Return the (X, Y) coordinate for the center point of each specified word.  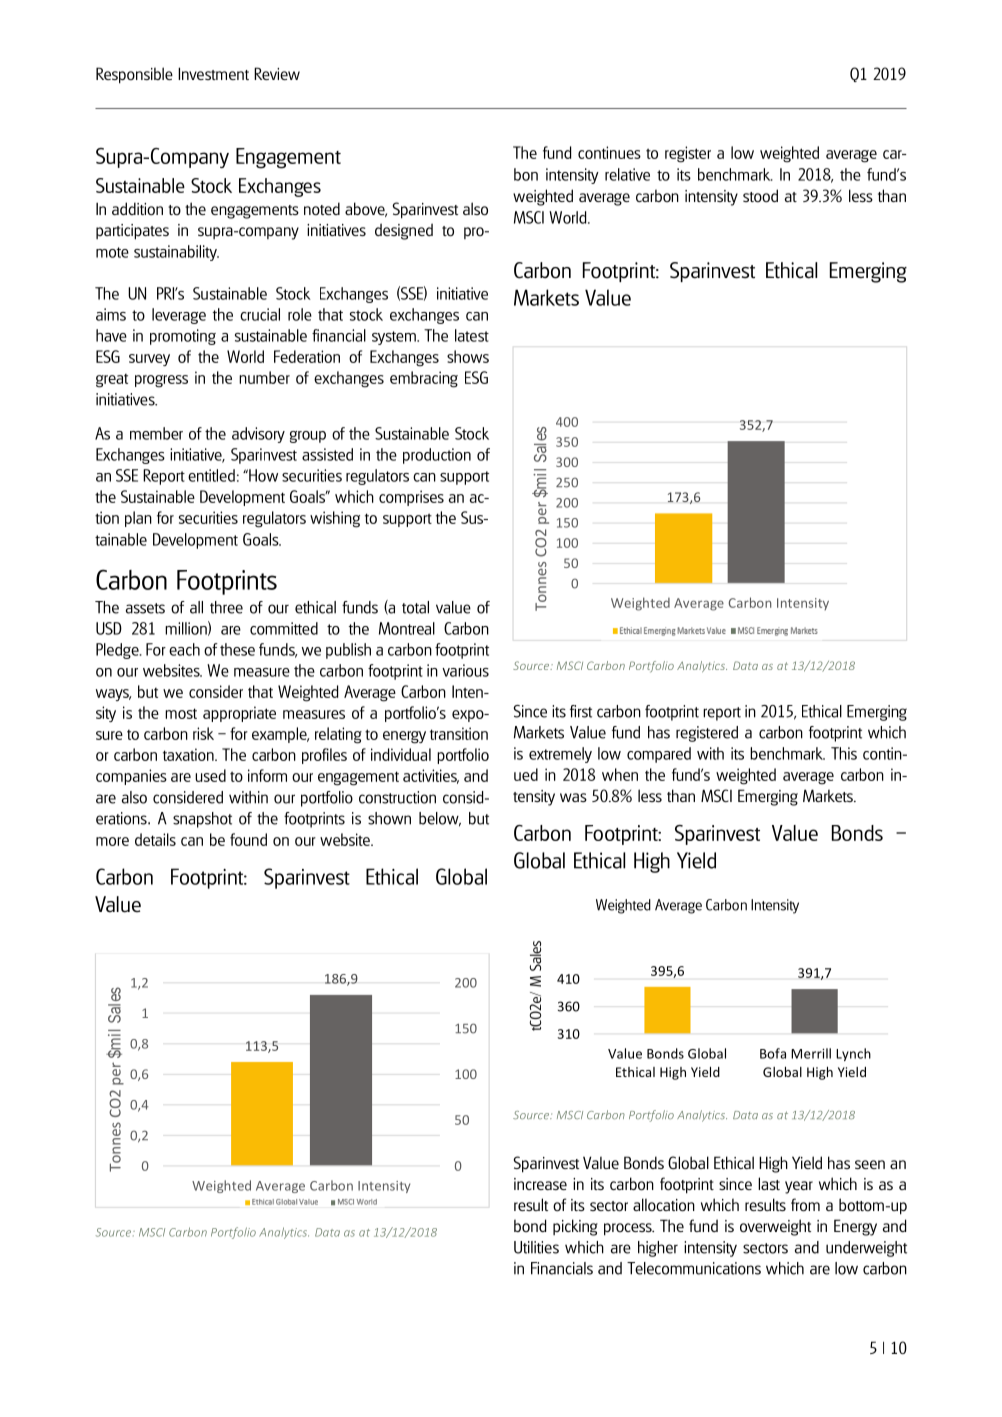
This (844, 753)
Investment (213, 73)
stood (760, 196)
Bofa (773, 1053)
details (155, 839)
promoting (183, 337)
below (440, 819)
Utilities (536, 1247)
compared (659, 755)
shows (468, 356)
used (210, 775)
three (226, 607)
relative (627, 174)
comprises (411, 498)
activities (431, 776)
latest (472, 335)
